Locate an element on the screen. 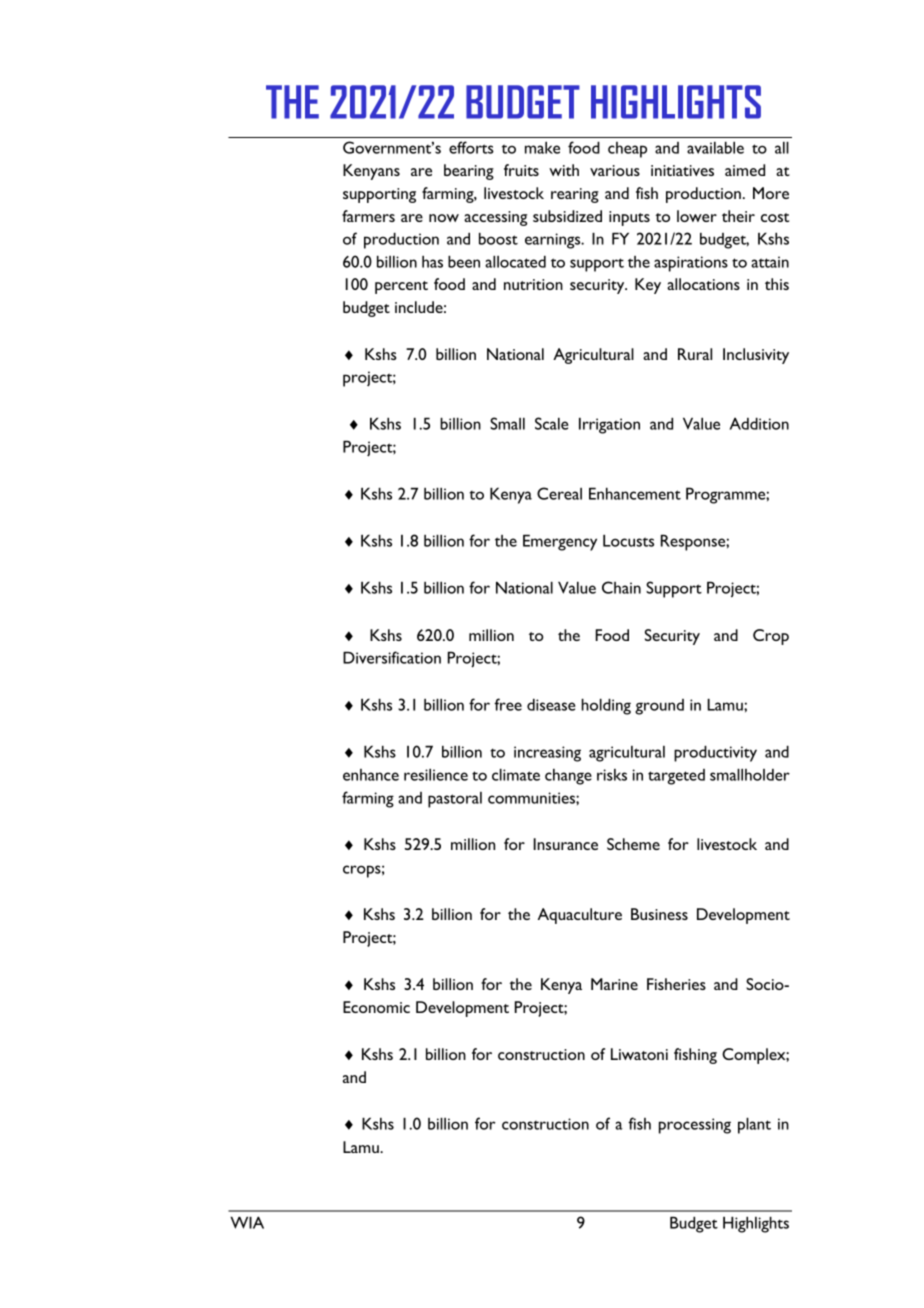 This screenshot has height=1308, width=924. Marine is located at coordinates (614, 984).
